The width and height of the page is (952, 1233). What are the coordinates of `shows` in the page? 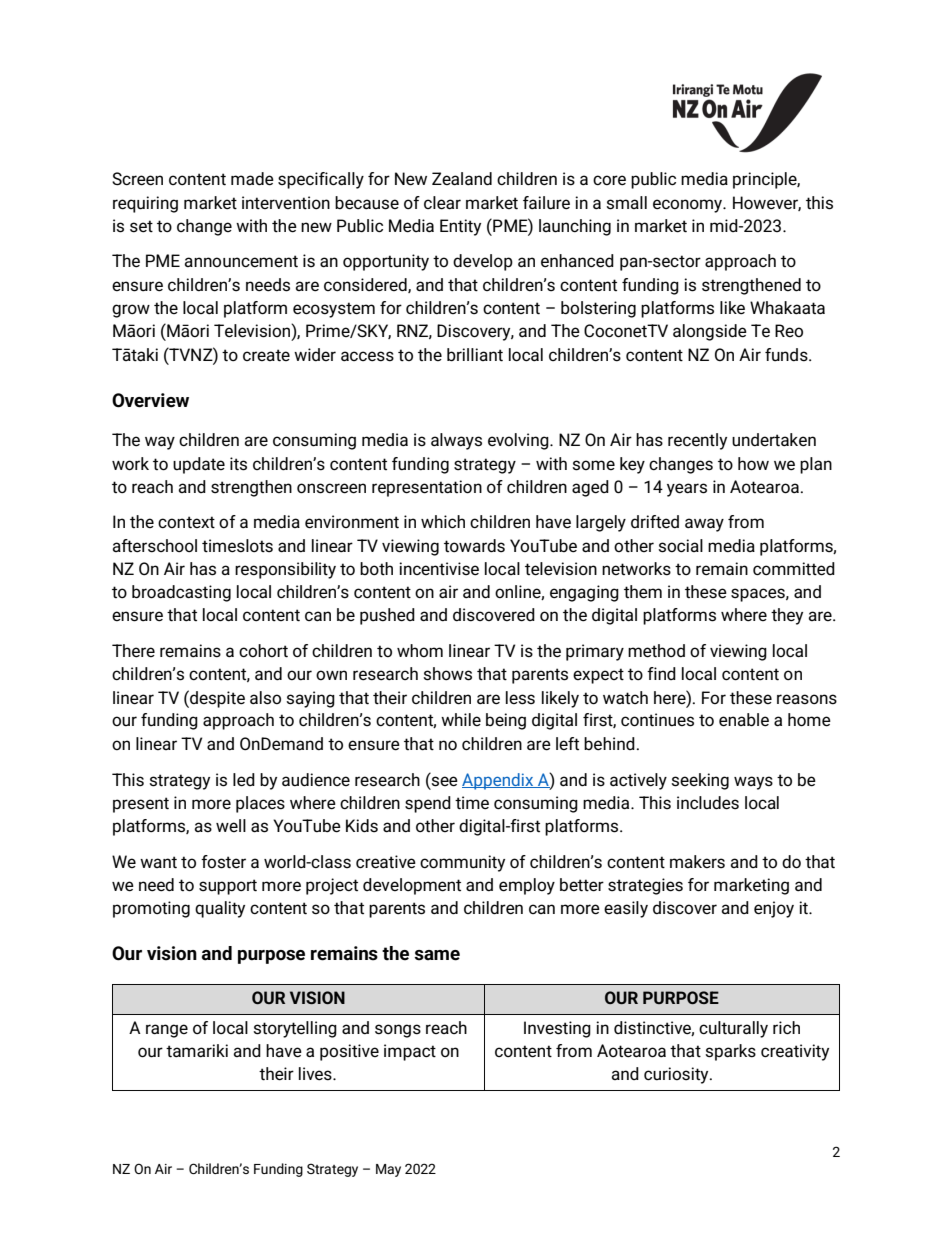 It's located at (447, 674).
